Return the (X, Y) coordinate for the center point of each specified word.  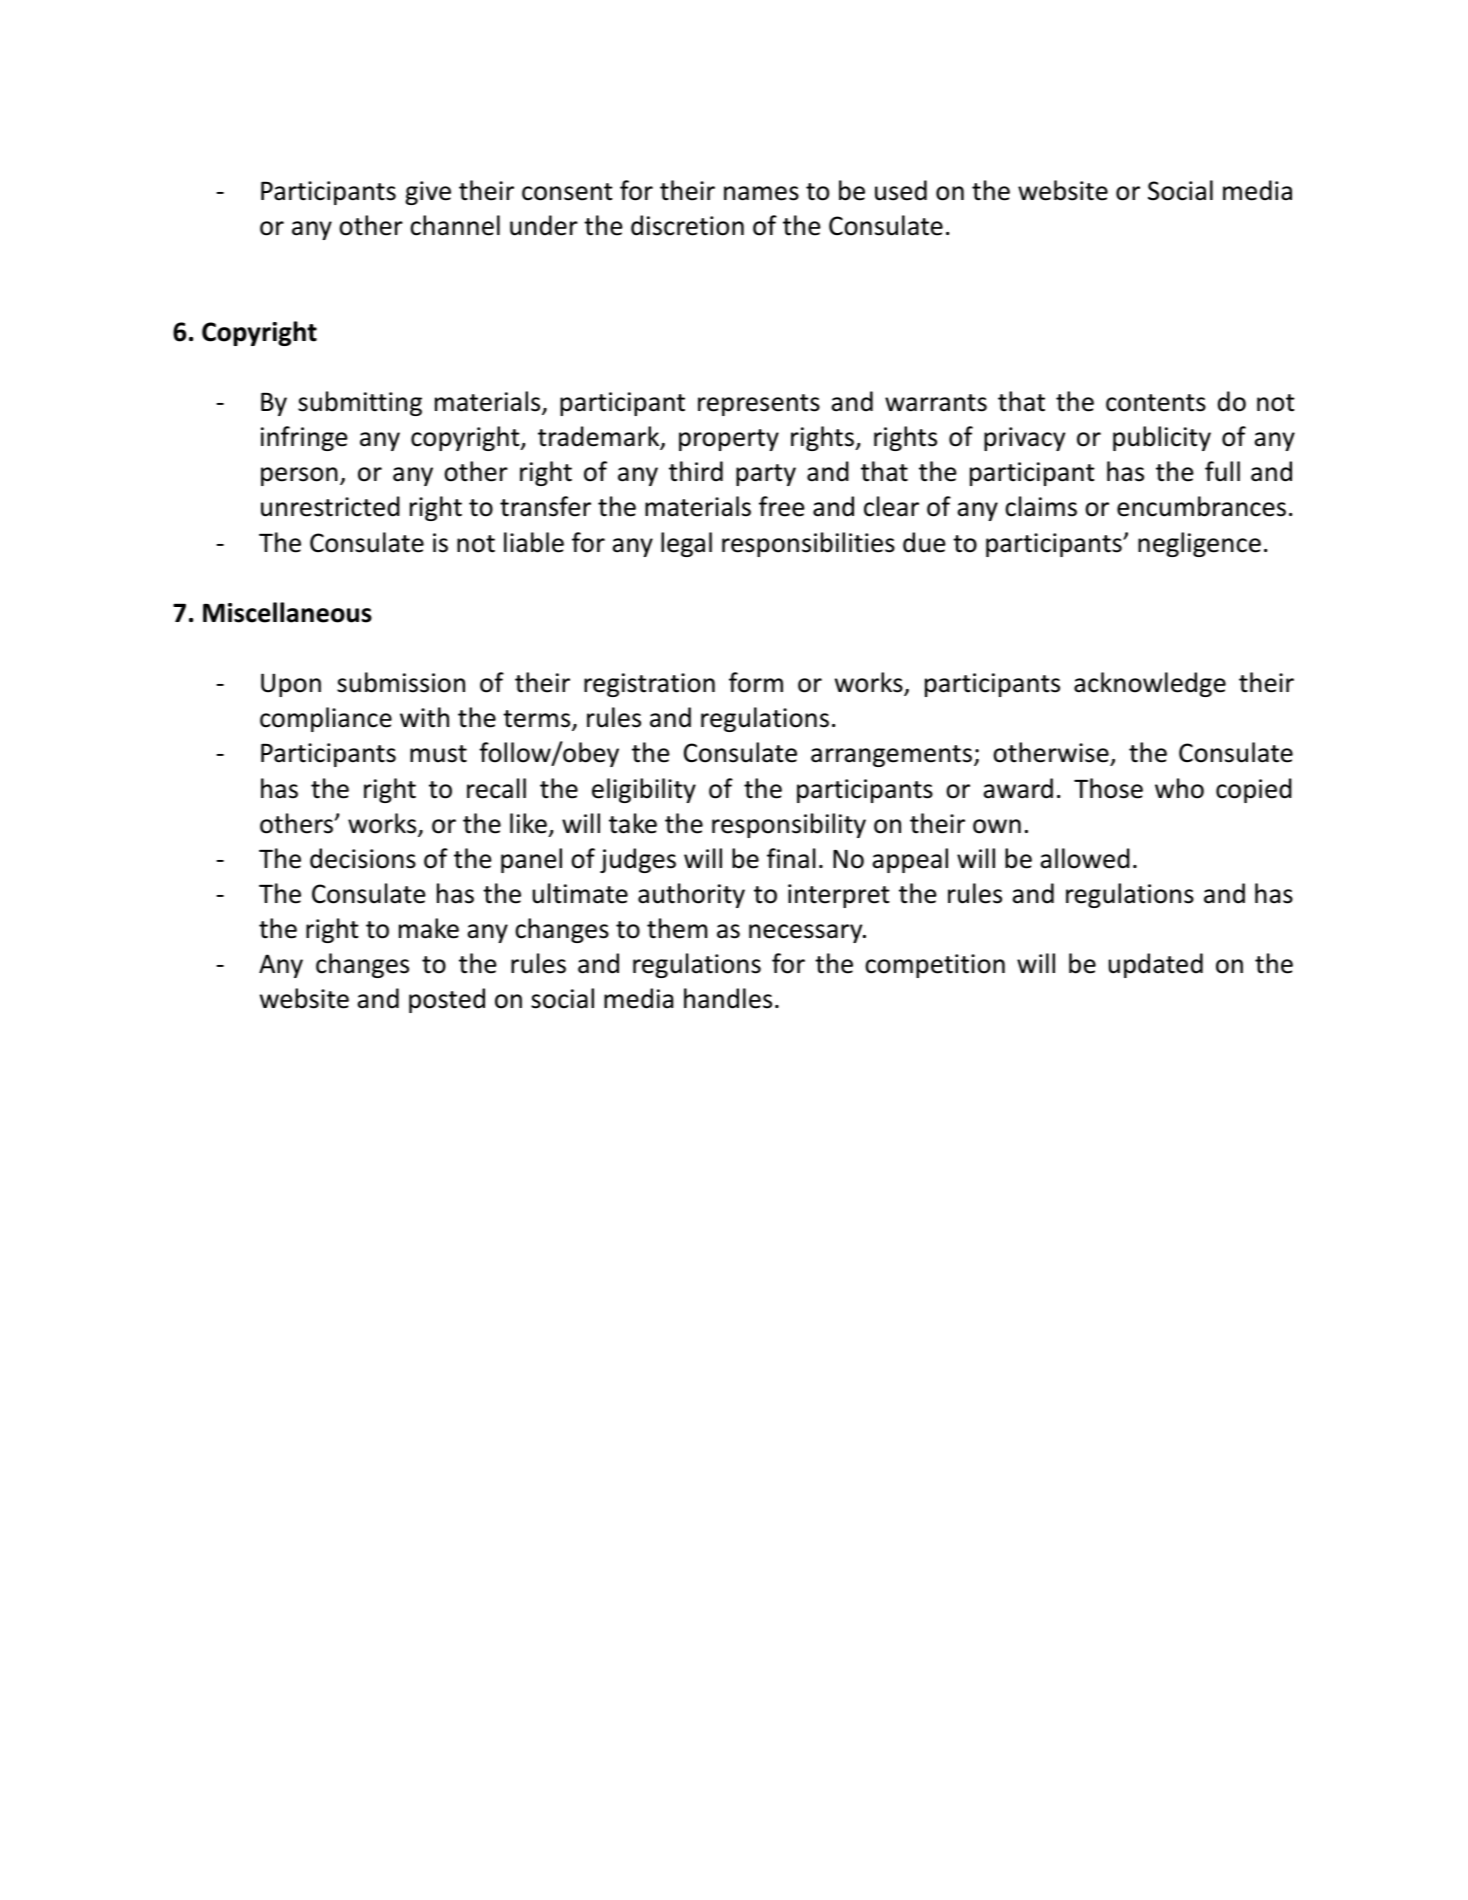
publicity (1162, 438)
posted (447, 1000)
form (756, 682)
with (424, 717)
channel (455, 225)
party (766, 475)
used (901, 190)
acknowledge (1150, 684)
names (761, 193)
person (299, 476)
